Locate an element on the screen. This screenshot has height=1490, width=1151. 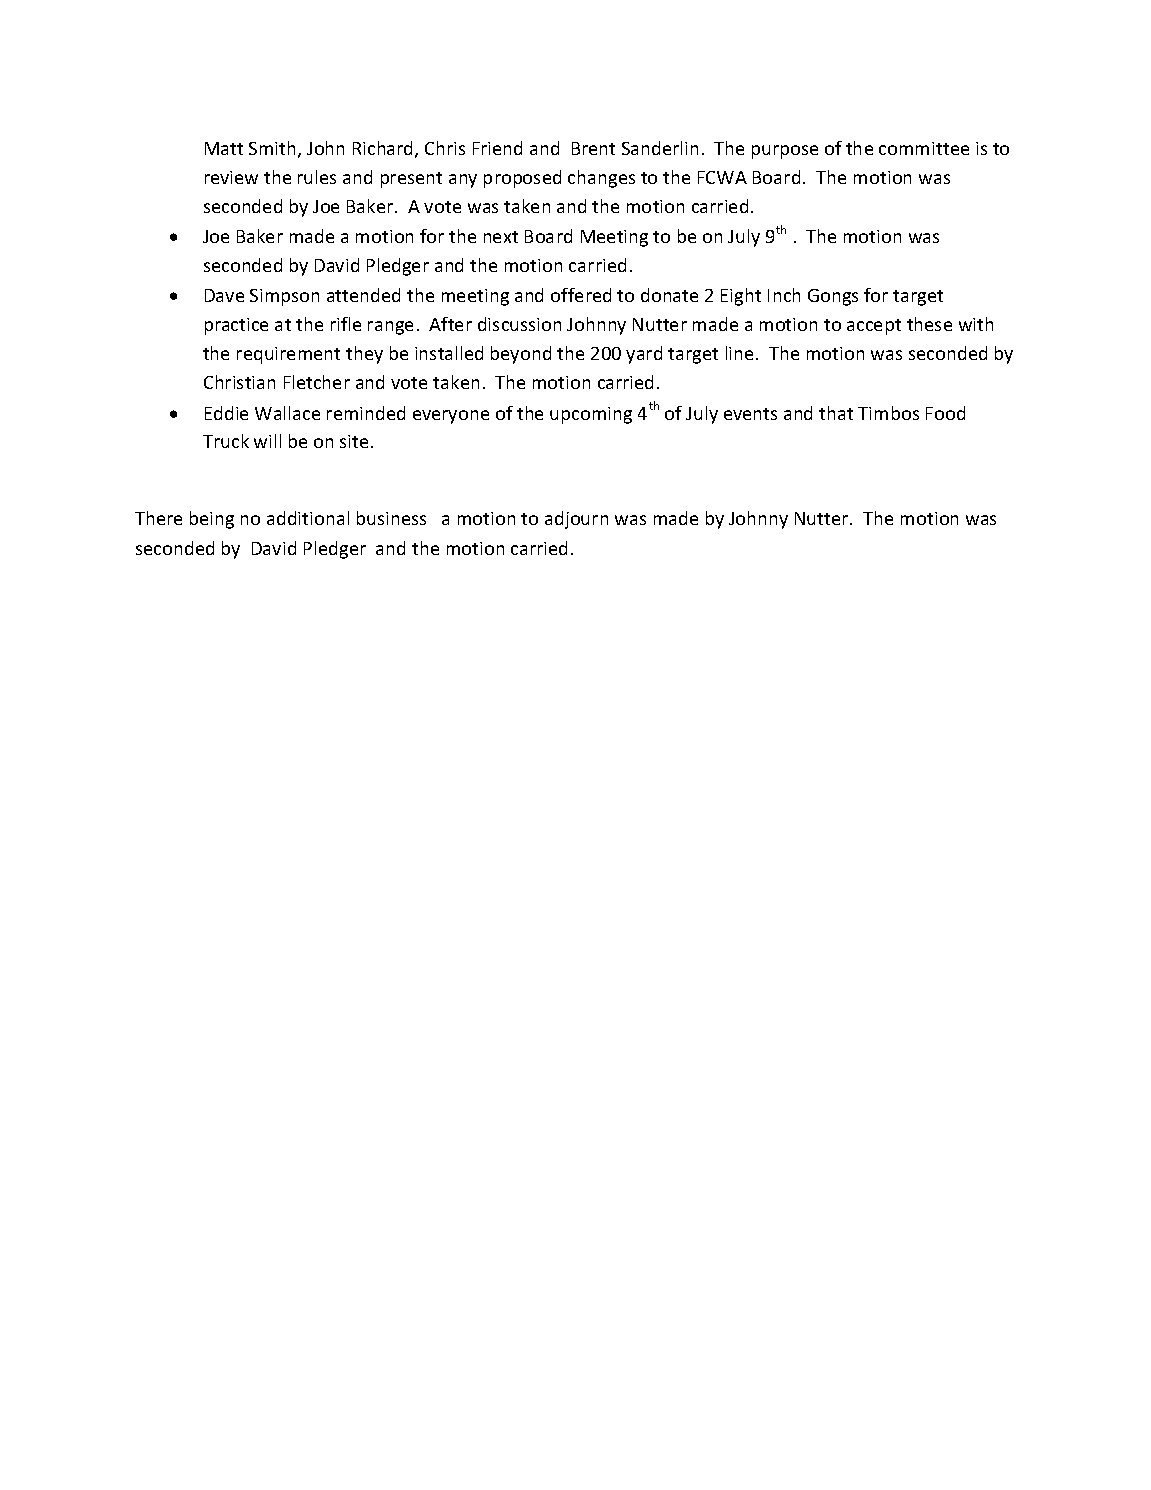
review is located at coordinates (231, 177).
